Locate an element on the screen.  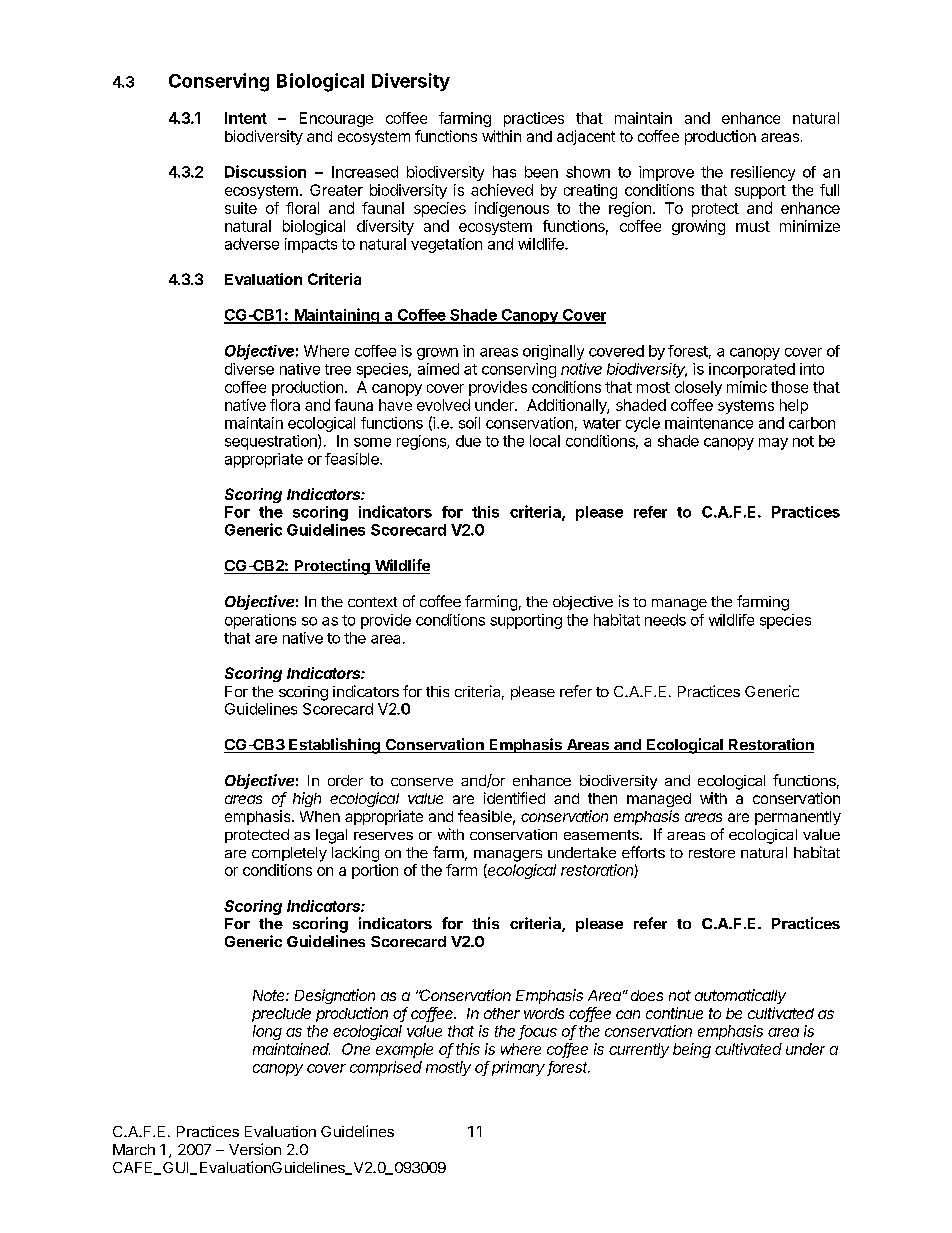
achieved is located at coordinates (502, 190).
